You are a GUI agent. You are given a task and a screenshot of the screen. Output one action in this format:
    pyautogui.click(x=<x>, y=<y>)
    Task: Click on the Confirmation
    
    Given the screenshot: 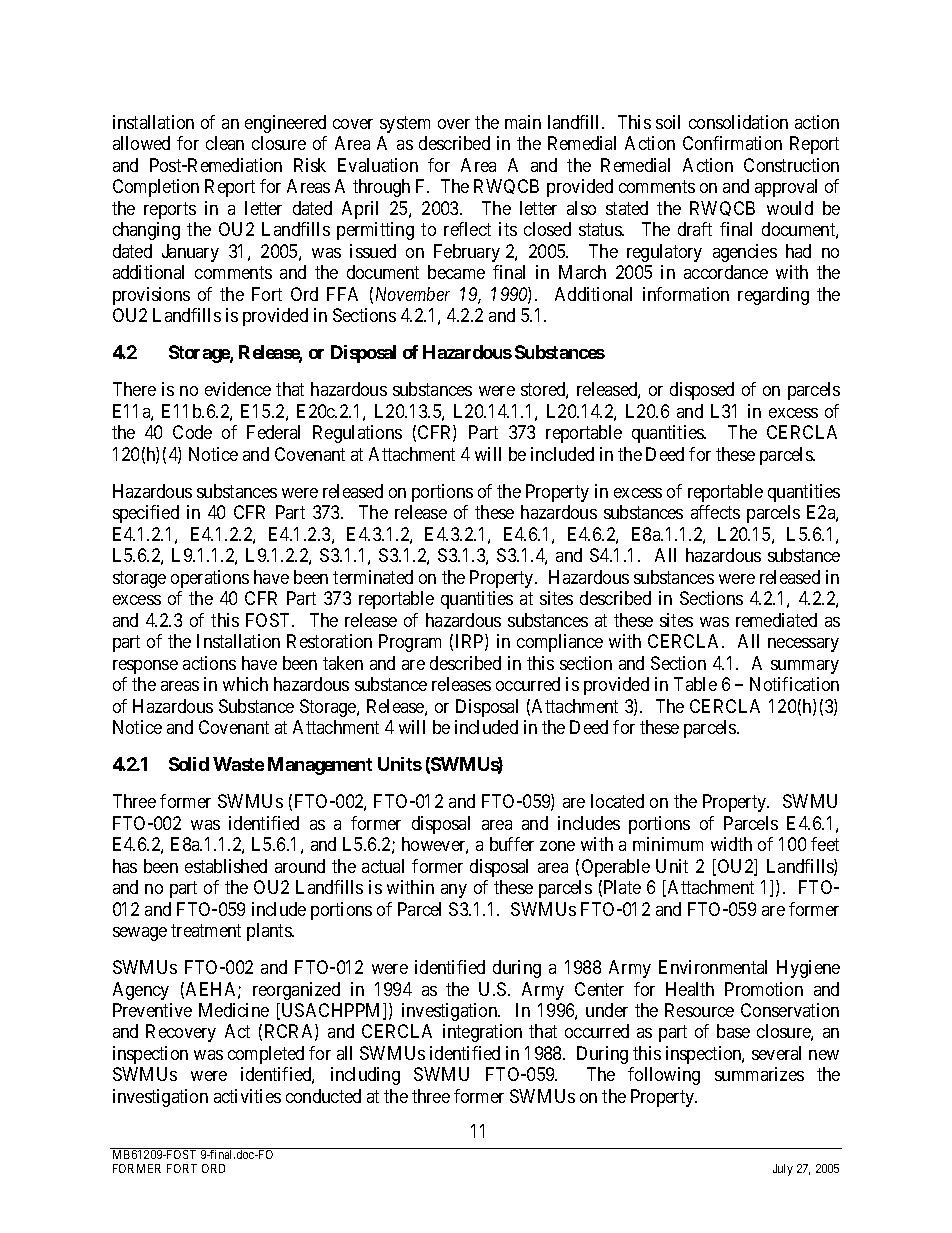 What is the action you would take?
    pyautogui.click(x=732, y=143)
